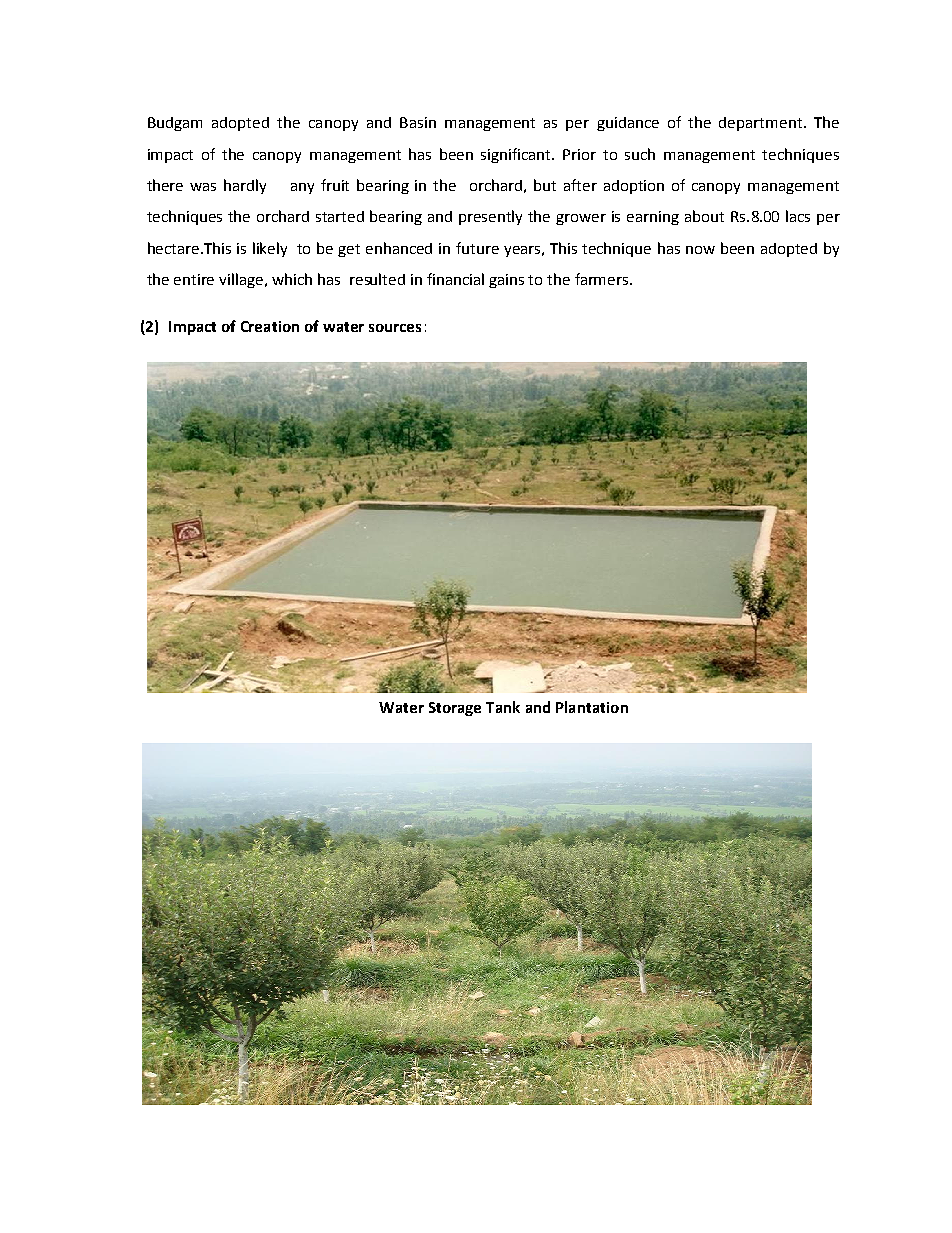 Image resolution: width=952 pixels, height=1233 pixels. What do you see at coordinates (455, 279) in the screenshot?
I see `financial` at bounding box center [455, 279].
